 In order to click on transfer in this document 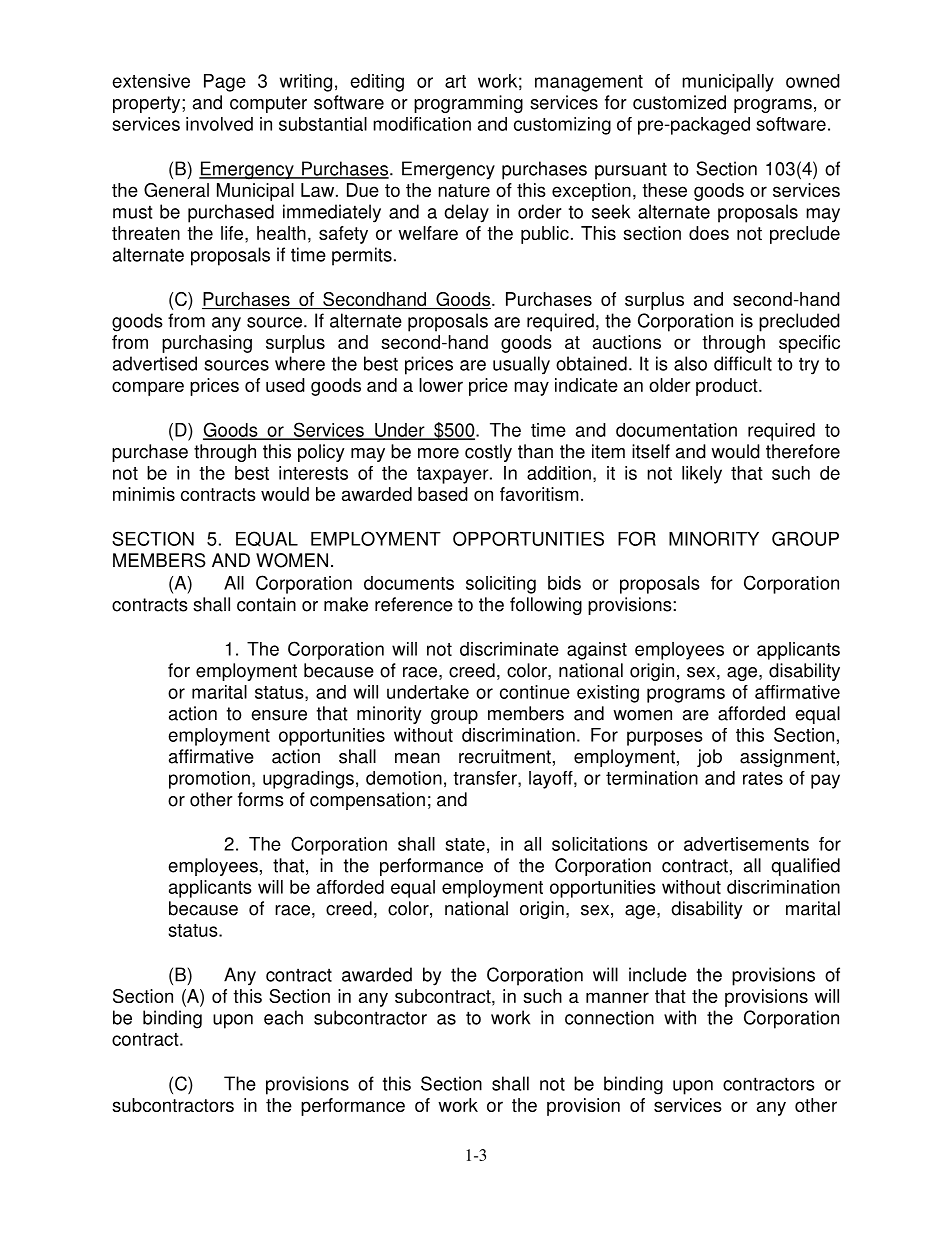, I will do `click(486, 779)`.
